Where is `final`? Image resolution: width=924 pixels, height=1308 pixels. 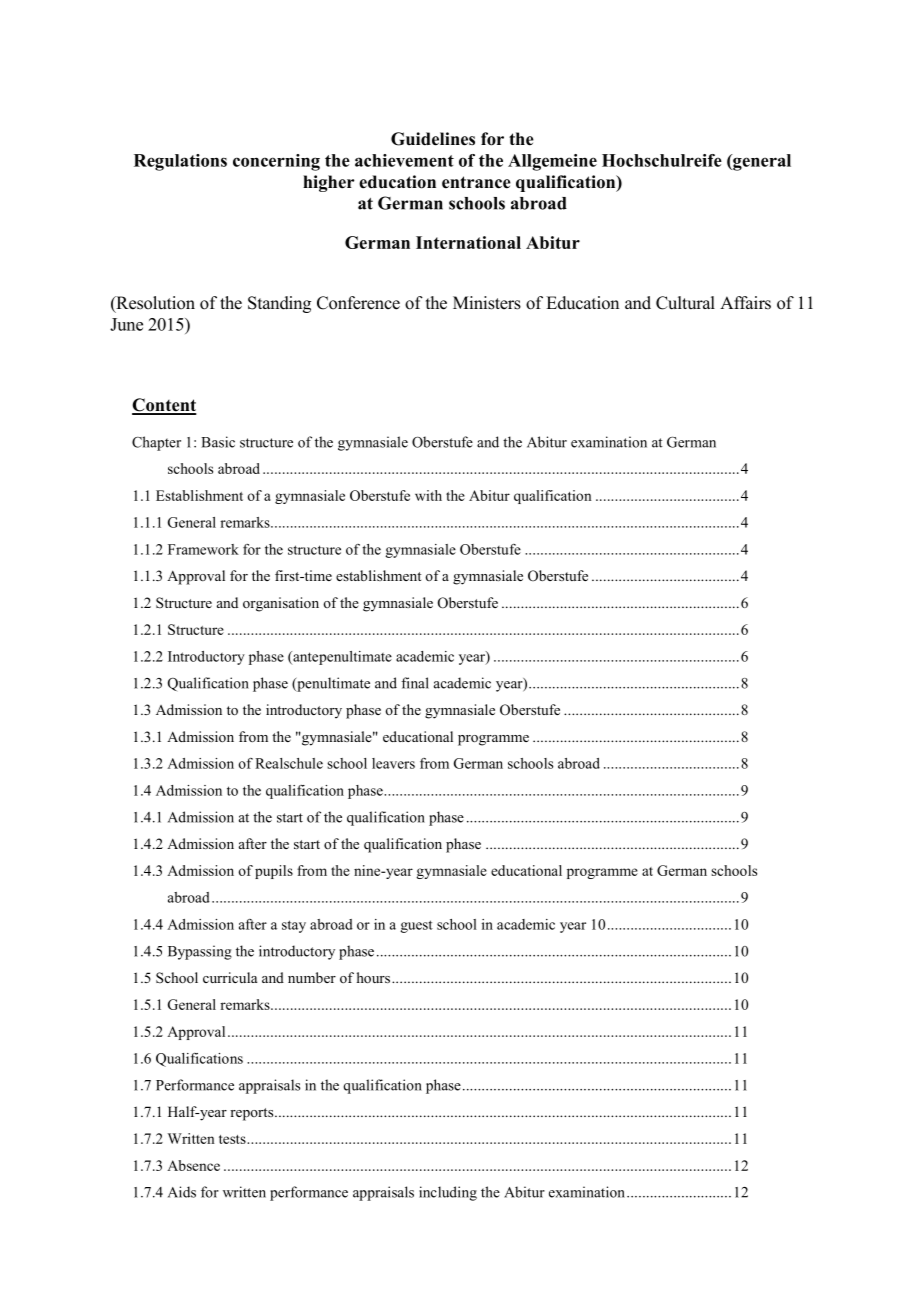 final is located at coordinates (415, 683).
